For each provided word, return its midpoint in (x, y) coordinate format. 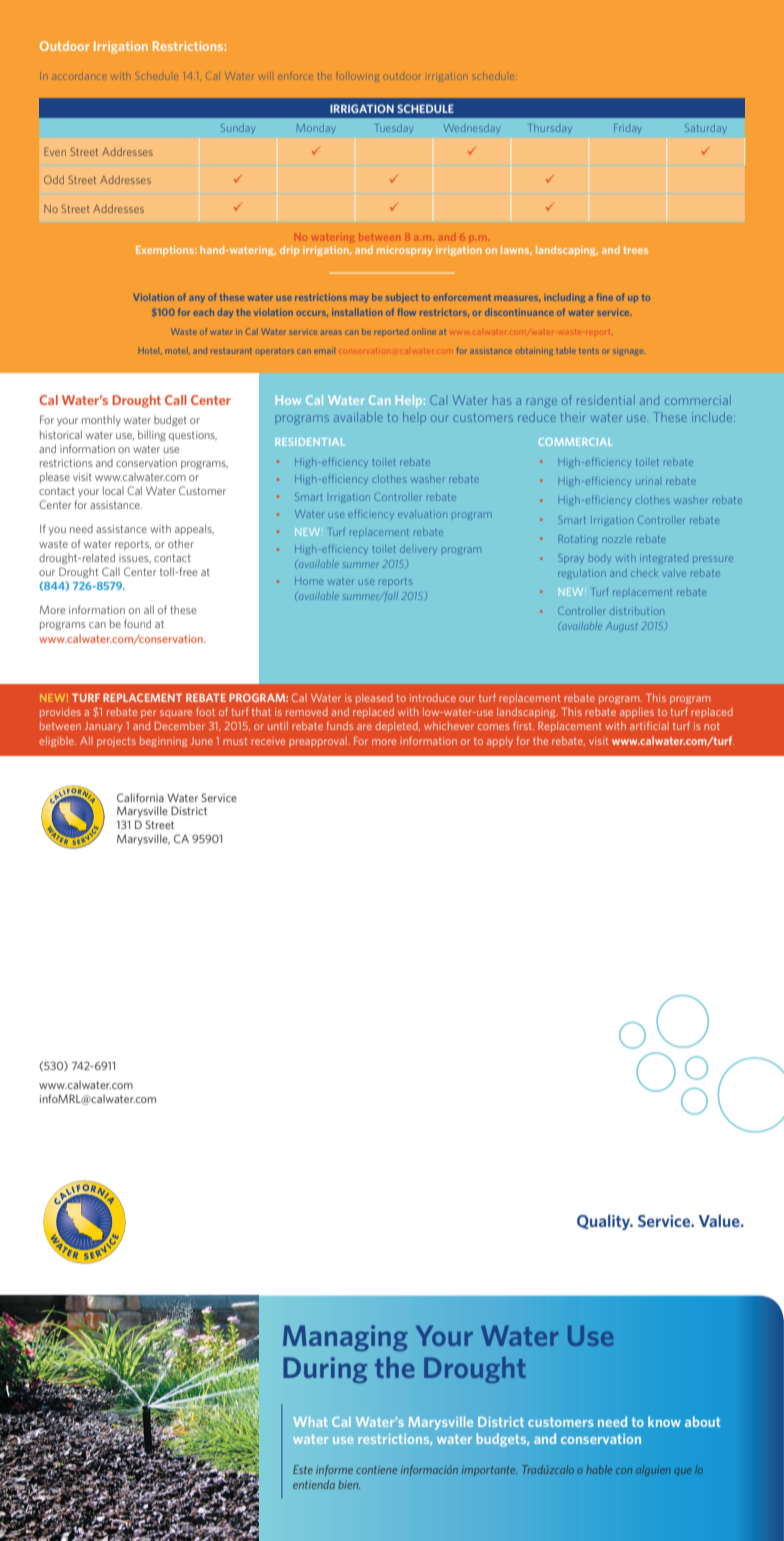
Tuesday (394, 129)
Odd (54, 179)
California (140, 797)
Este (303, 1469)
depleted (397, 727)
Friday (628, 129)
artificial (649, 725)
